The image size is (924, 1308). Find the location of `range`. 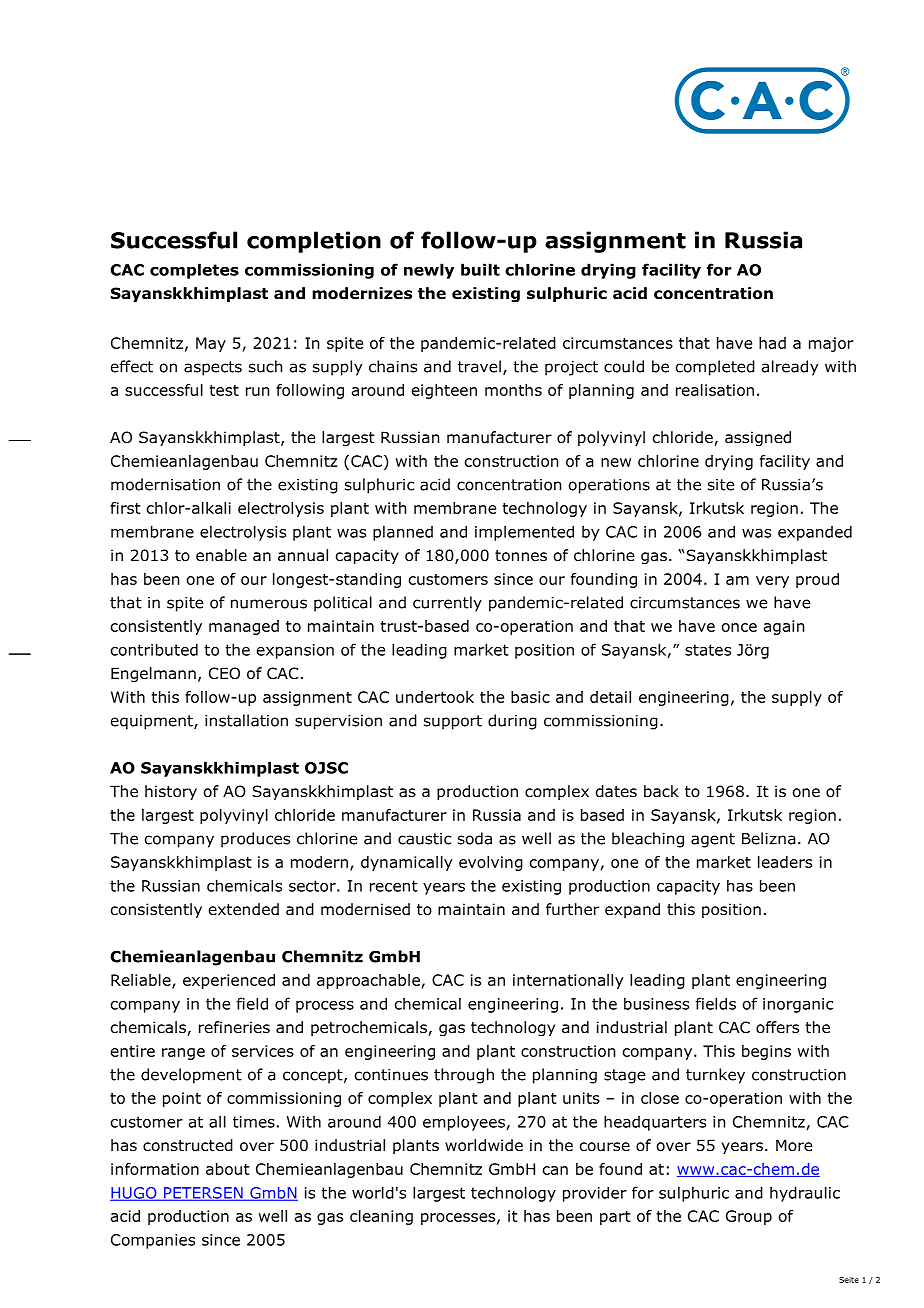

range is located at coordinates (183, 1054).
